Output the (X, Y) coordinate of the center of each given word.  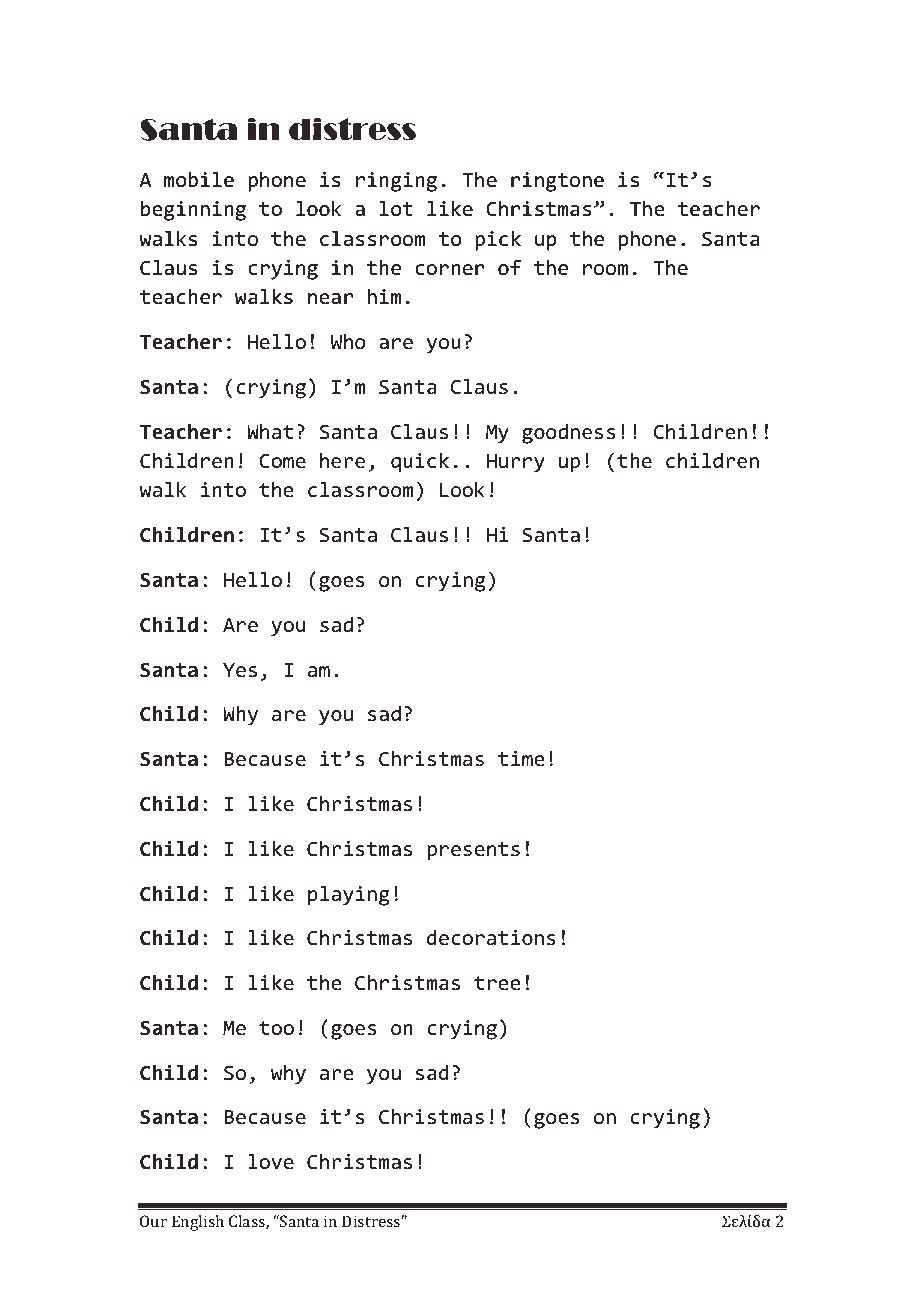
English (198, 1223)
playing (349, 896)
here (342, 460)
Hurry (516, 463)
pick (498, 241)
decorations (491, 937)
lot (396, 208)
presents (473, 851)
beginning (193, 211)
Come (282, 461)
